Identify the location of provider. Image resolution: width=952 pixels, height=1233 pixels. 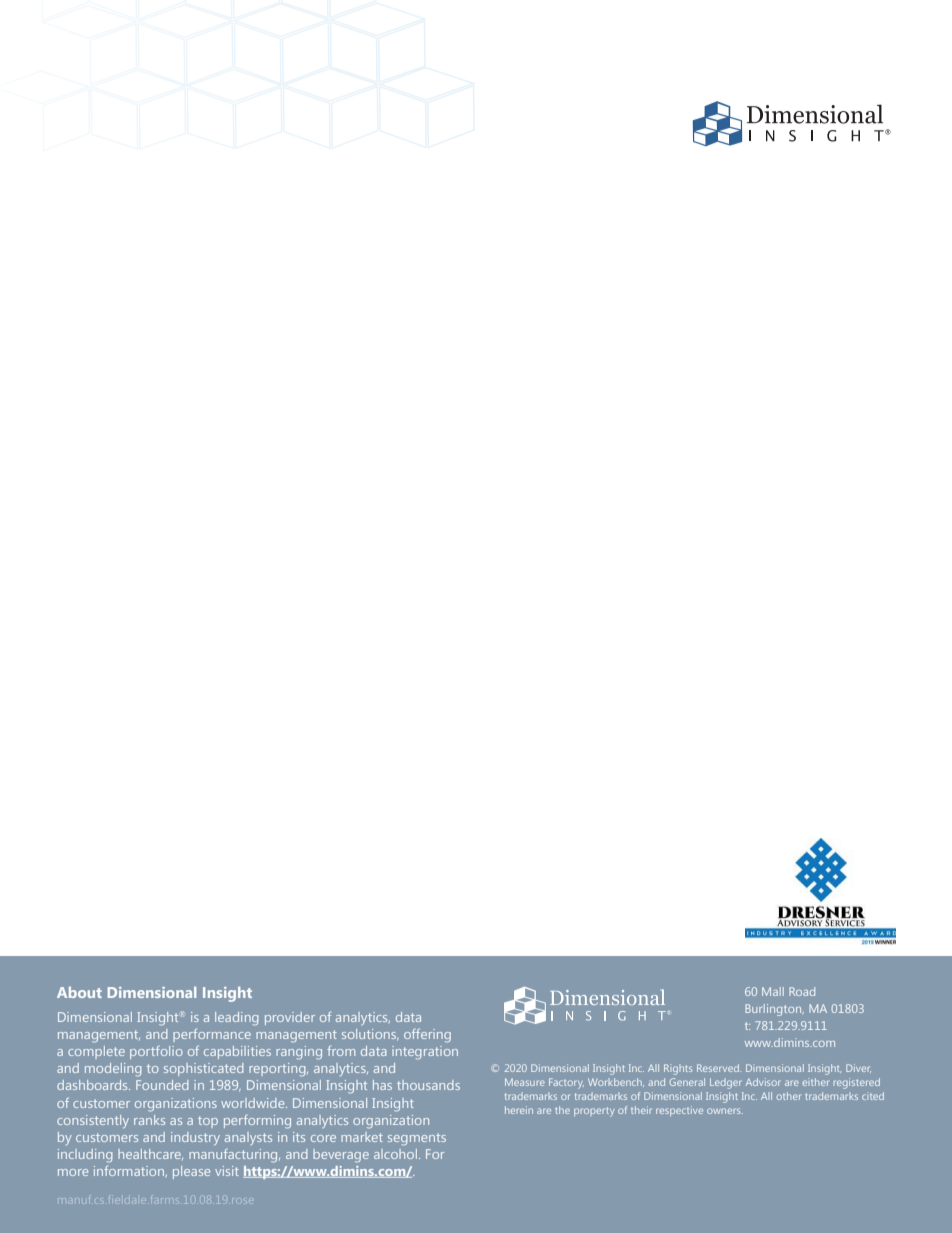
(290, 1018).
